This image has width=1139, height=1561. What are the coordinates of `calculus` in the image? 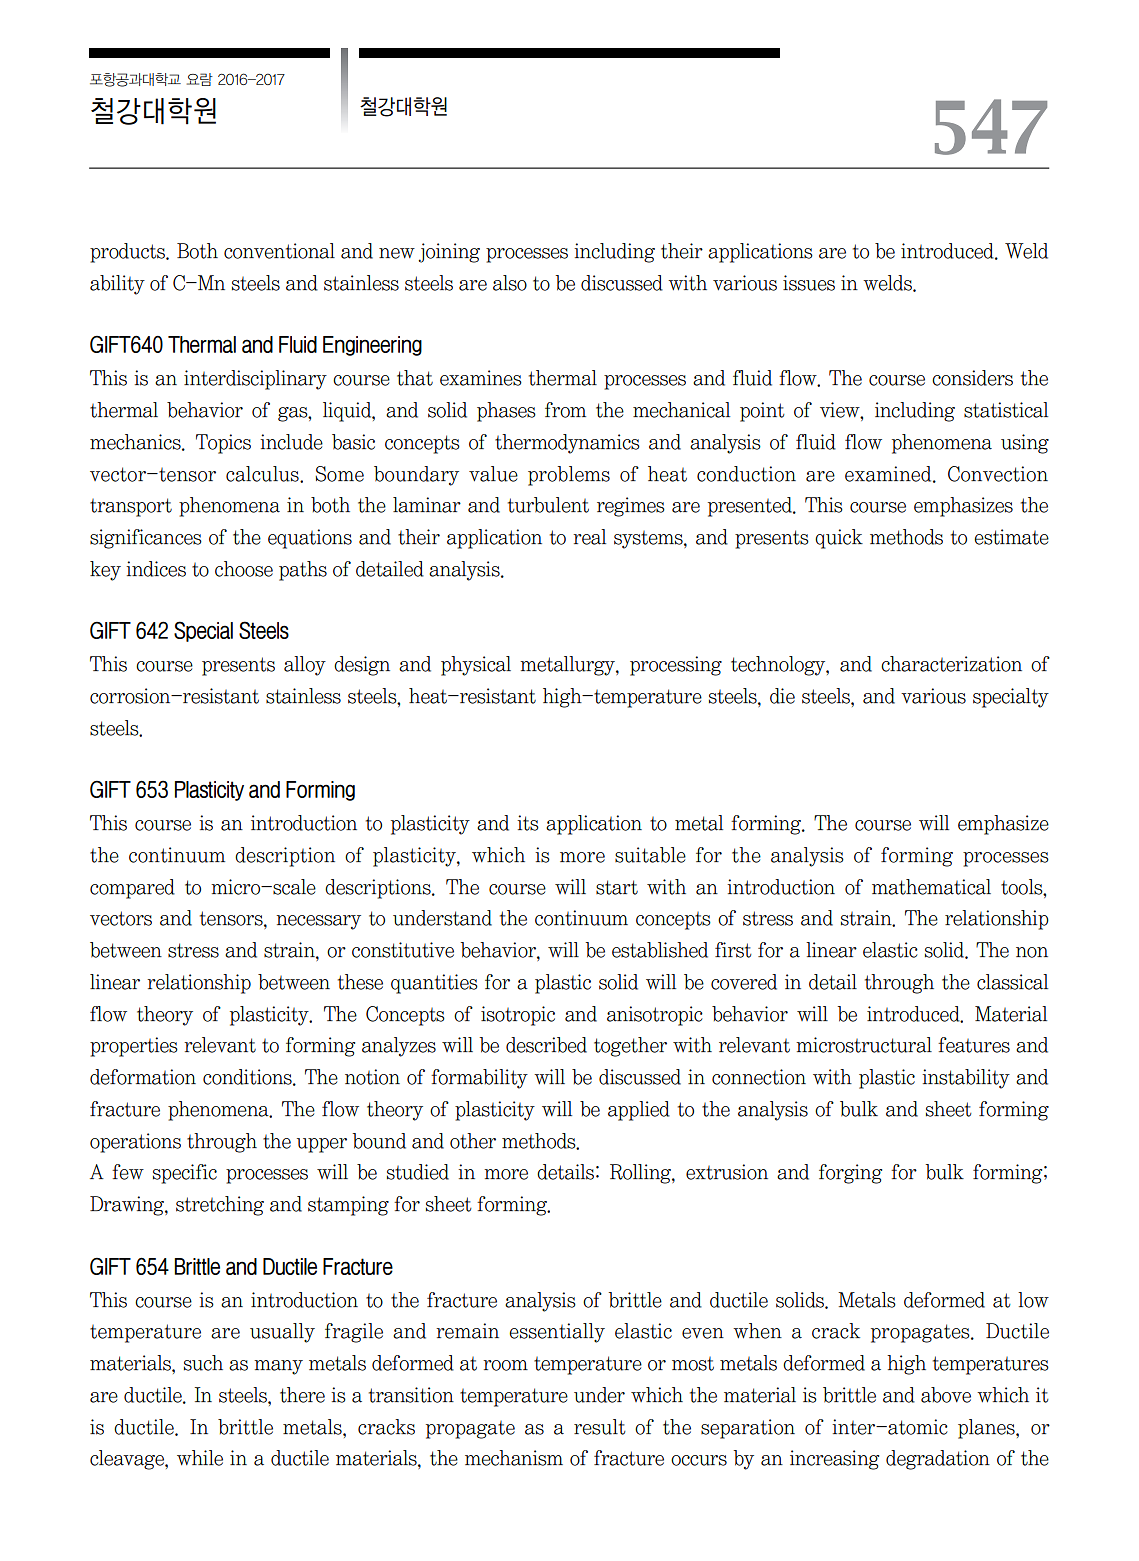 It's located at (263, 474).
